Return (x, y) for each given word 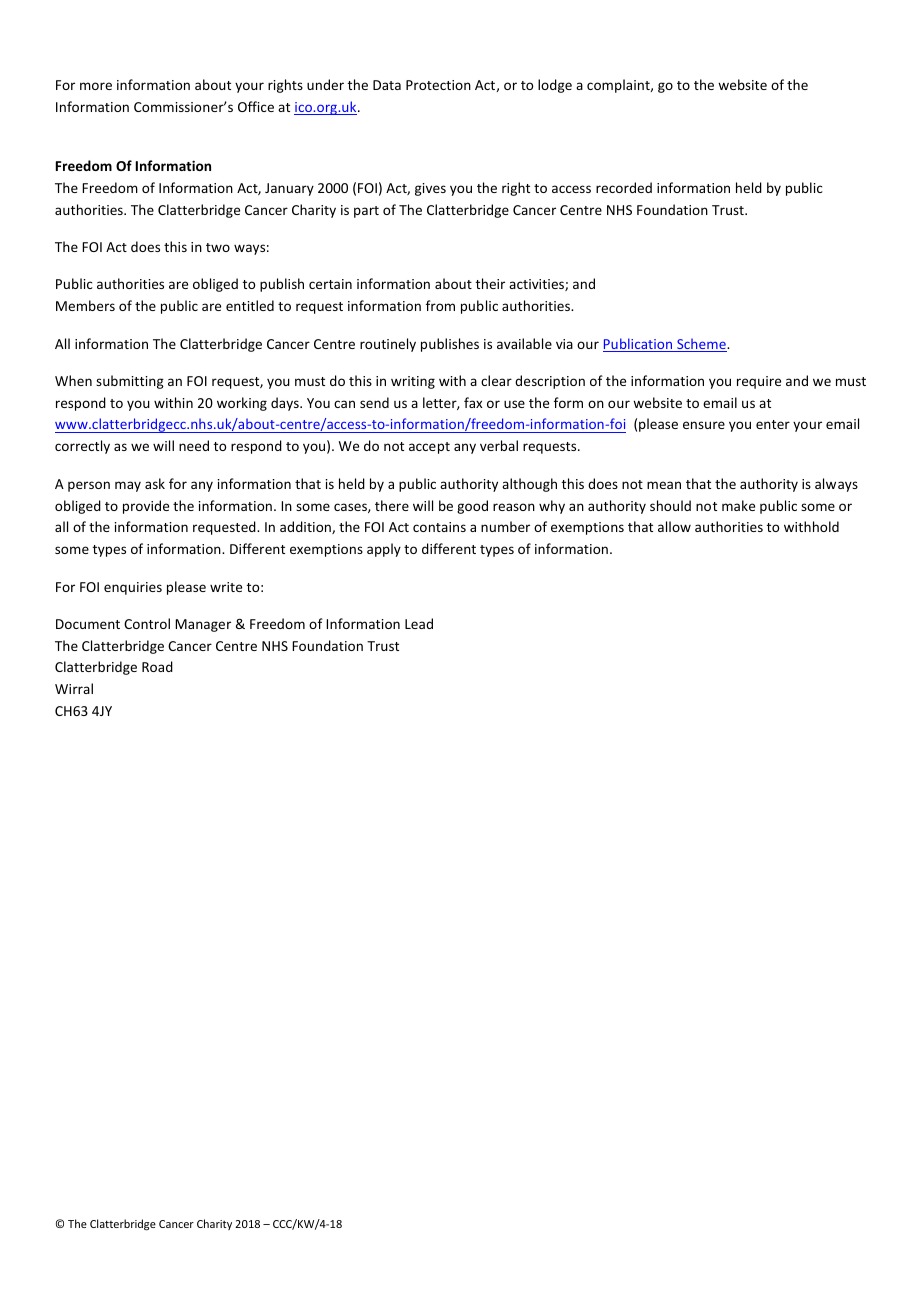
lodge (555, 86)
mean (664, 485)
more (96, 86)
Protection (438, 85)
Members (85, 305)
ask (155, 483)
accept (429, 448)
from (440, 305)
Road (157, 666)
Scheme (701, 345)
